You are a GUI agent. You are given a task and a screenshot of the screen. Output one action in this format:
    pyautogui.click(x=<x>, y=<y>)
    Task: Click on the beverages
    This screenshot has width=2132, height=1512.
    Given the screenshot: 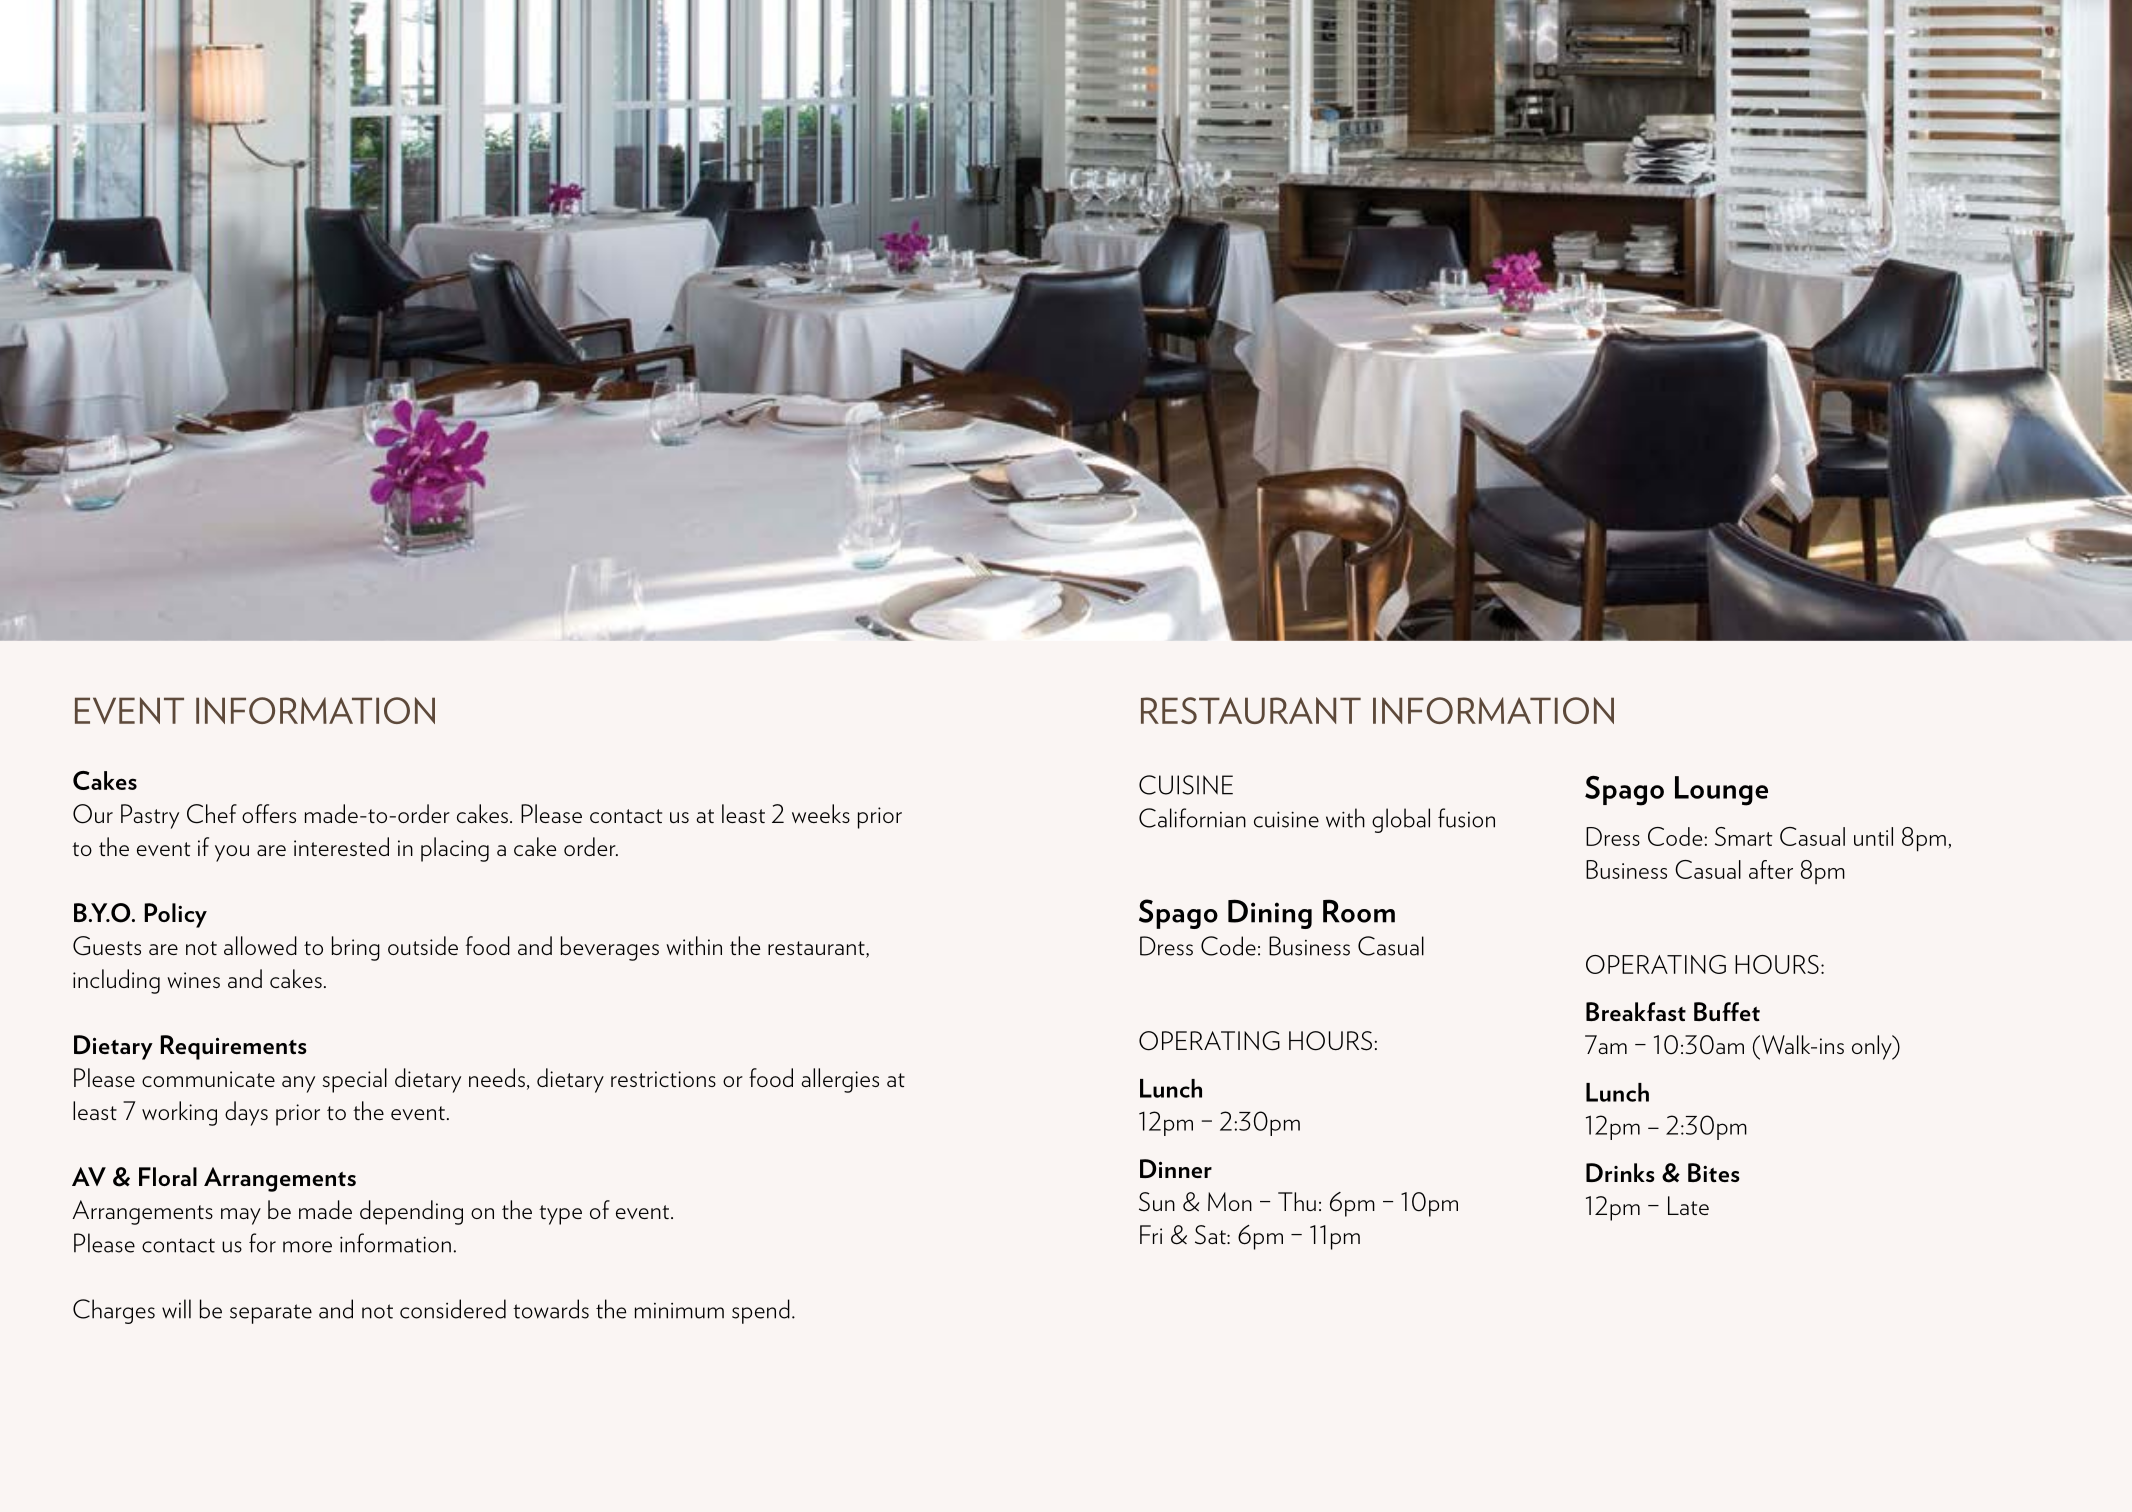 What is the action you would take?
    pyautogui.click(x=610, y=948)
